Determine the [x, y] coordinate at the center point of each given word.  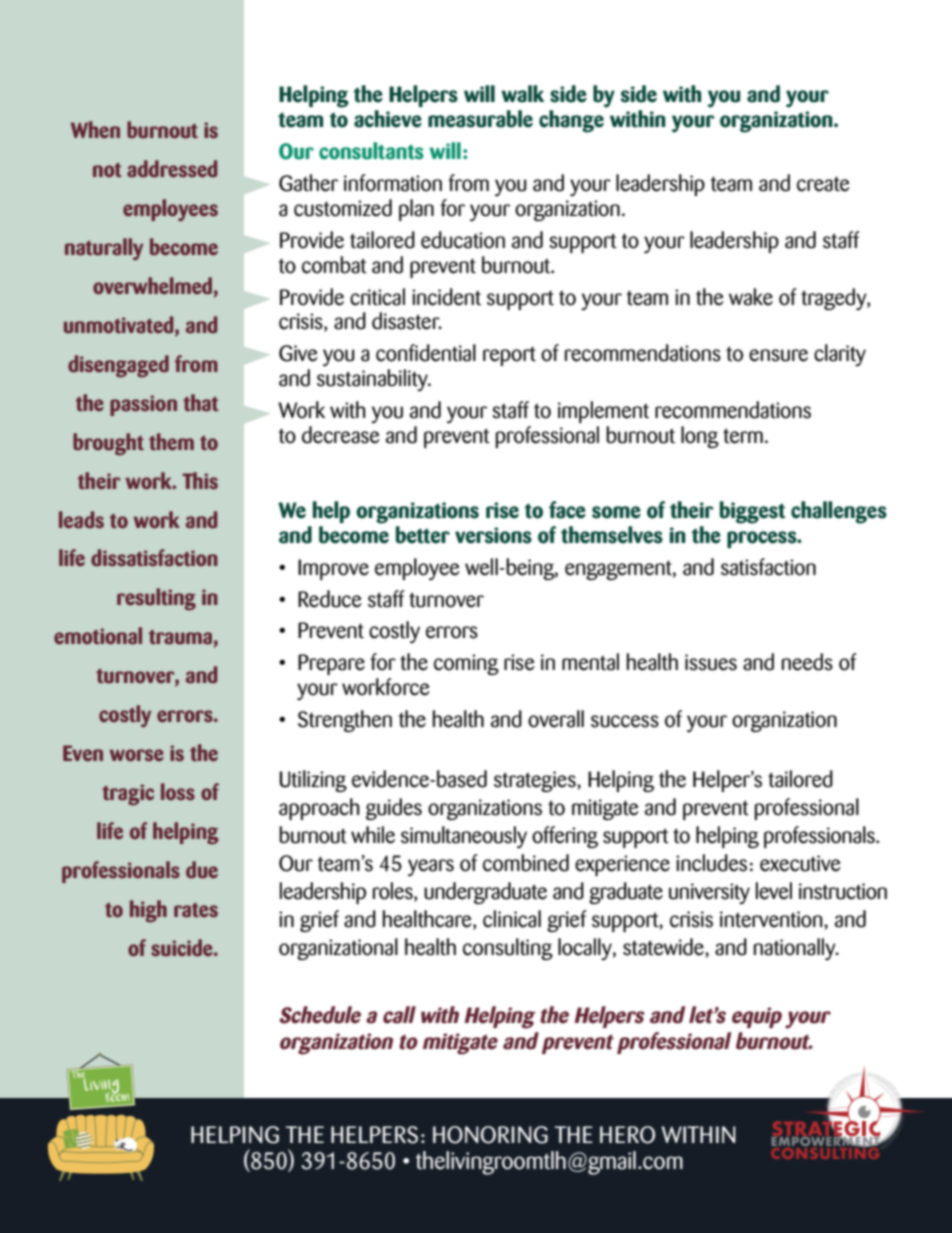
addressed [172, 169]
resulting [156, 599]
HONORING [490, 1135]
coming [466, 664]
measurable [480, 119]
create [823, 184]
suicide [183, 947]
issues [711, 662]
